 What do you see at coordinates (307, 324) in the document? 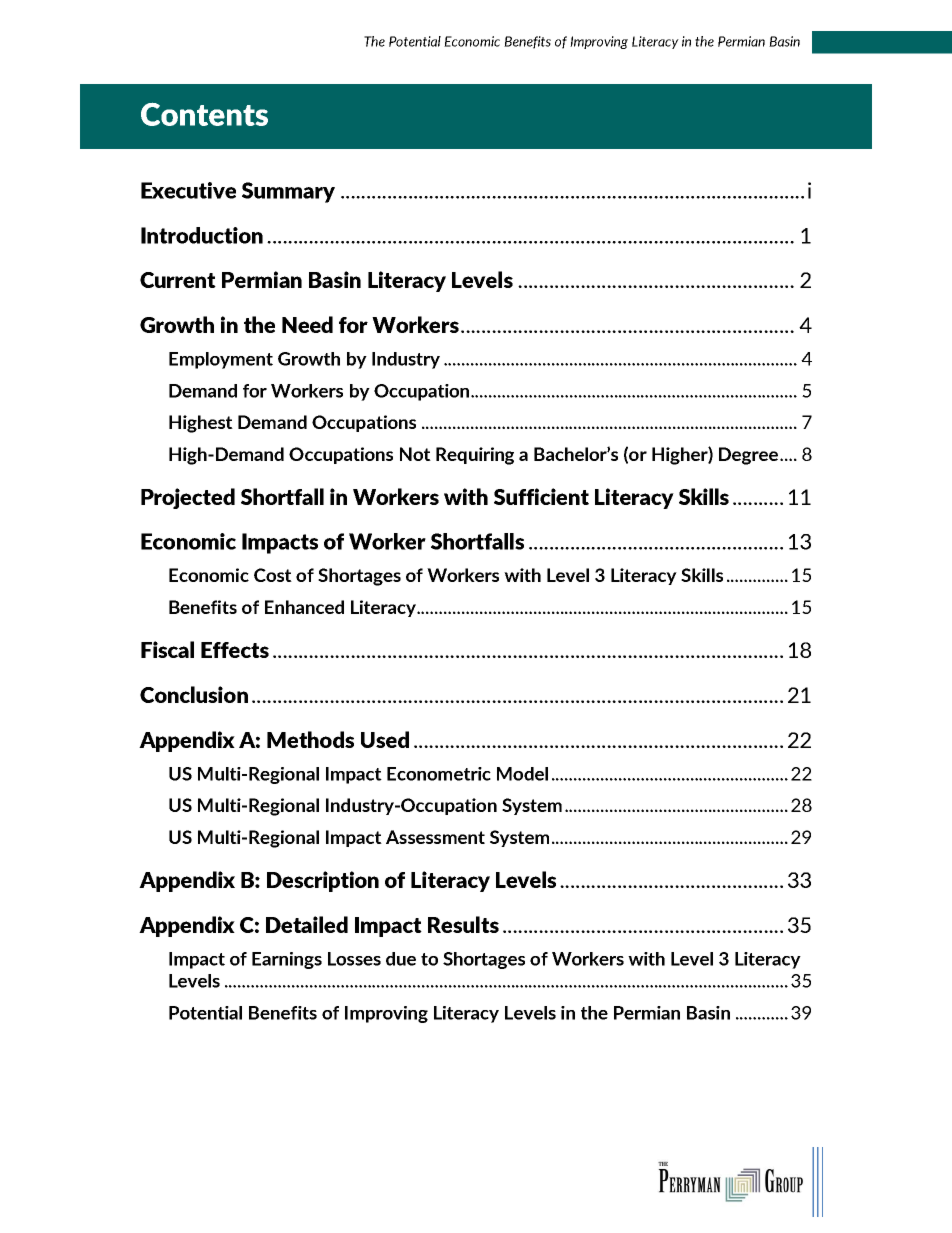
I see `Need` at bounding box center [307, 324].
